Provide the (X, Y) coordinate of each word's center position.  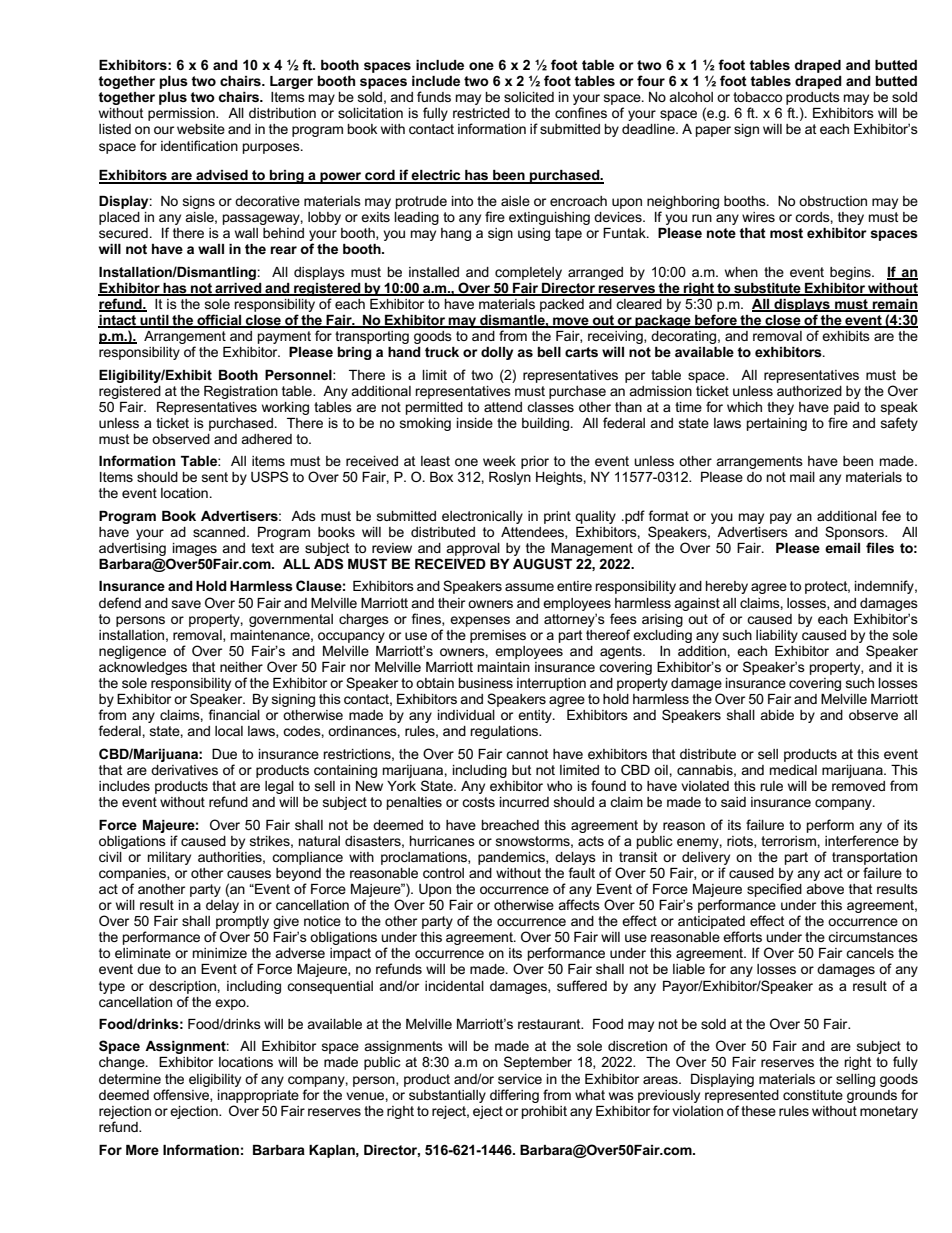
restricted (481, 113)
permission (182, 114)
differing (514, 1096)
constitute (813, 1095)
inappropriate (258, 1096)
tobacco (757, 97)
